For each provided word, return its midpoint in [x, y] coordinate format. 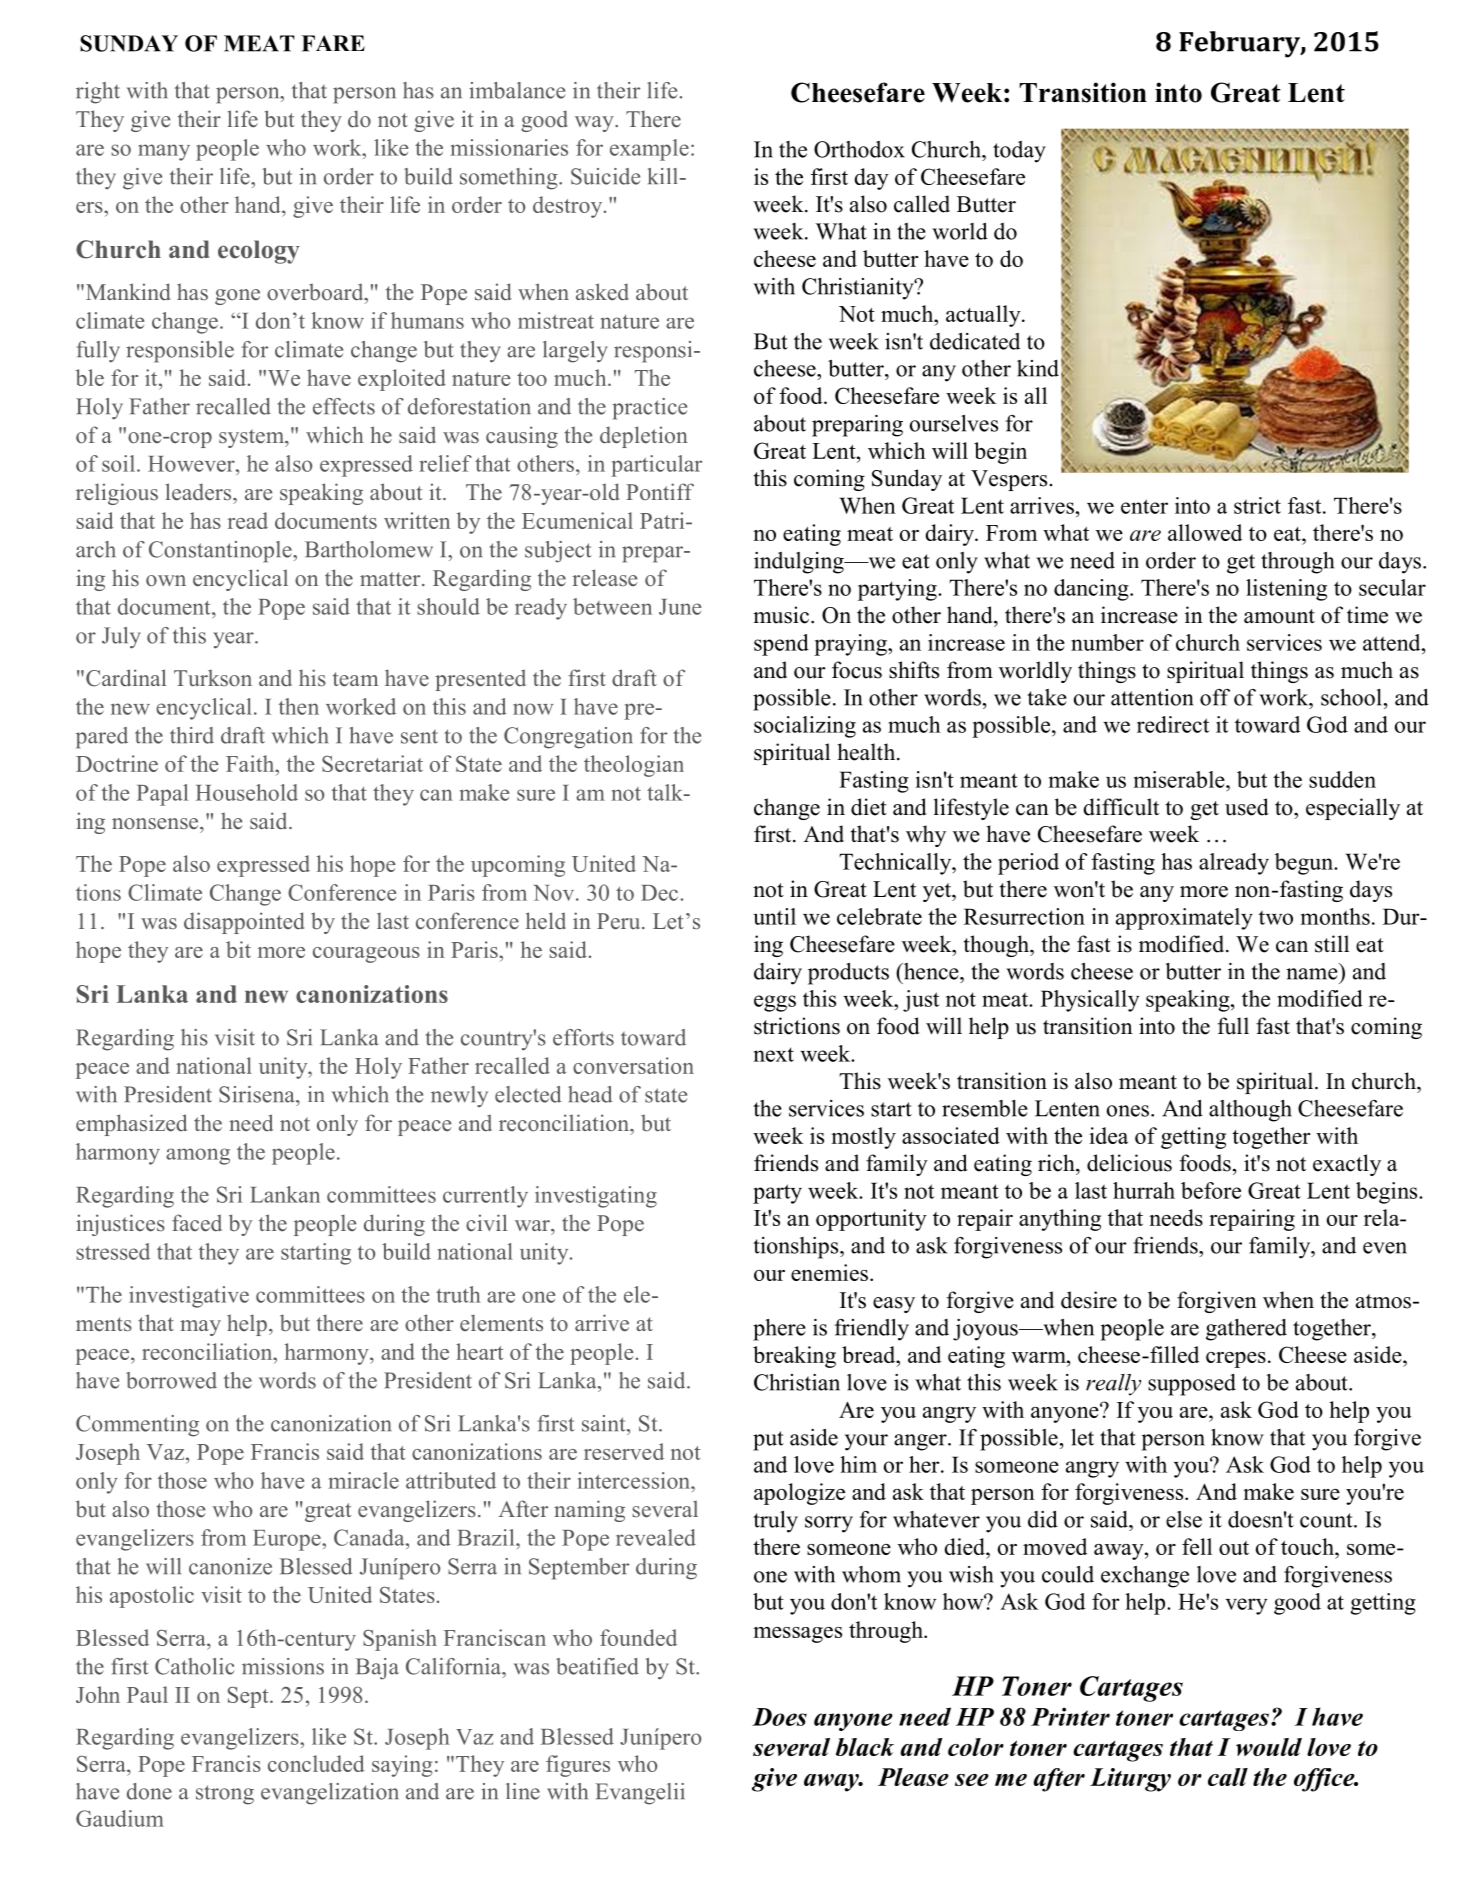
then [299, 706]
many [164, 152]
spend [781, 645]
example [649, 150]
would [1269, 1747]
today [1019, 152]
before [1211, 1190]
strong [225, 1795]
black [865, 1747]
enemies [829, 1272]
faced [197, 1223]
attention [1152, 697]
